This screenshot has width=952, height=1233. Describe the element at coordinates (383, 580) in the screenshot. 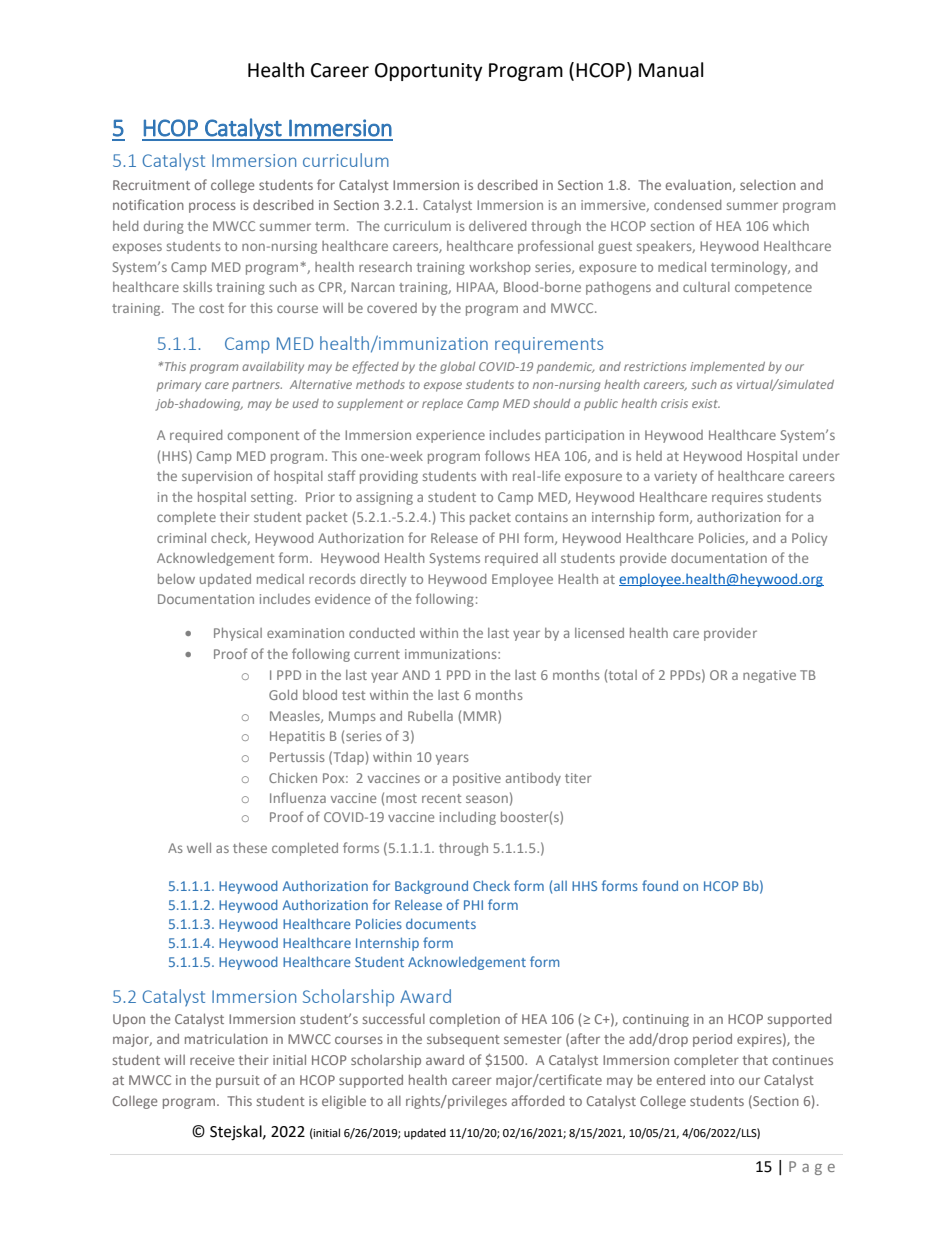

I see `directly` at that location.
